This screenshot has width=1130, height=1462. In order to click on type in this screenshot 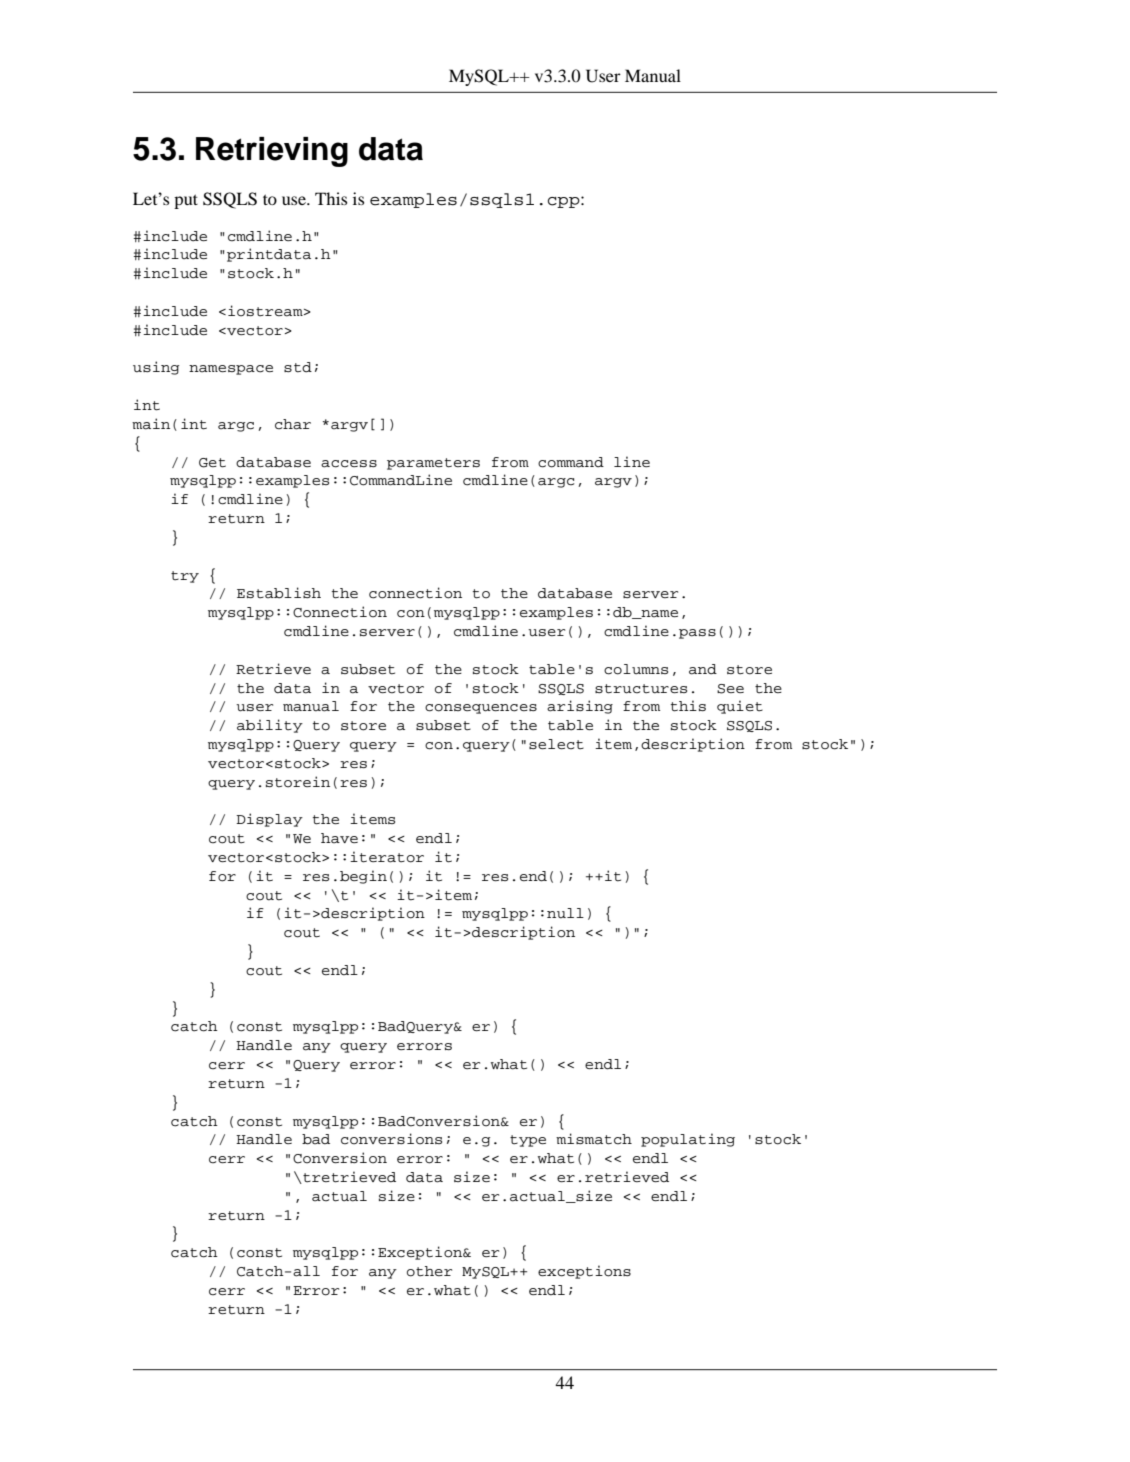, I will do `click(528, 1141)`.
